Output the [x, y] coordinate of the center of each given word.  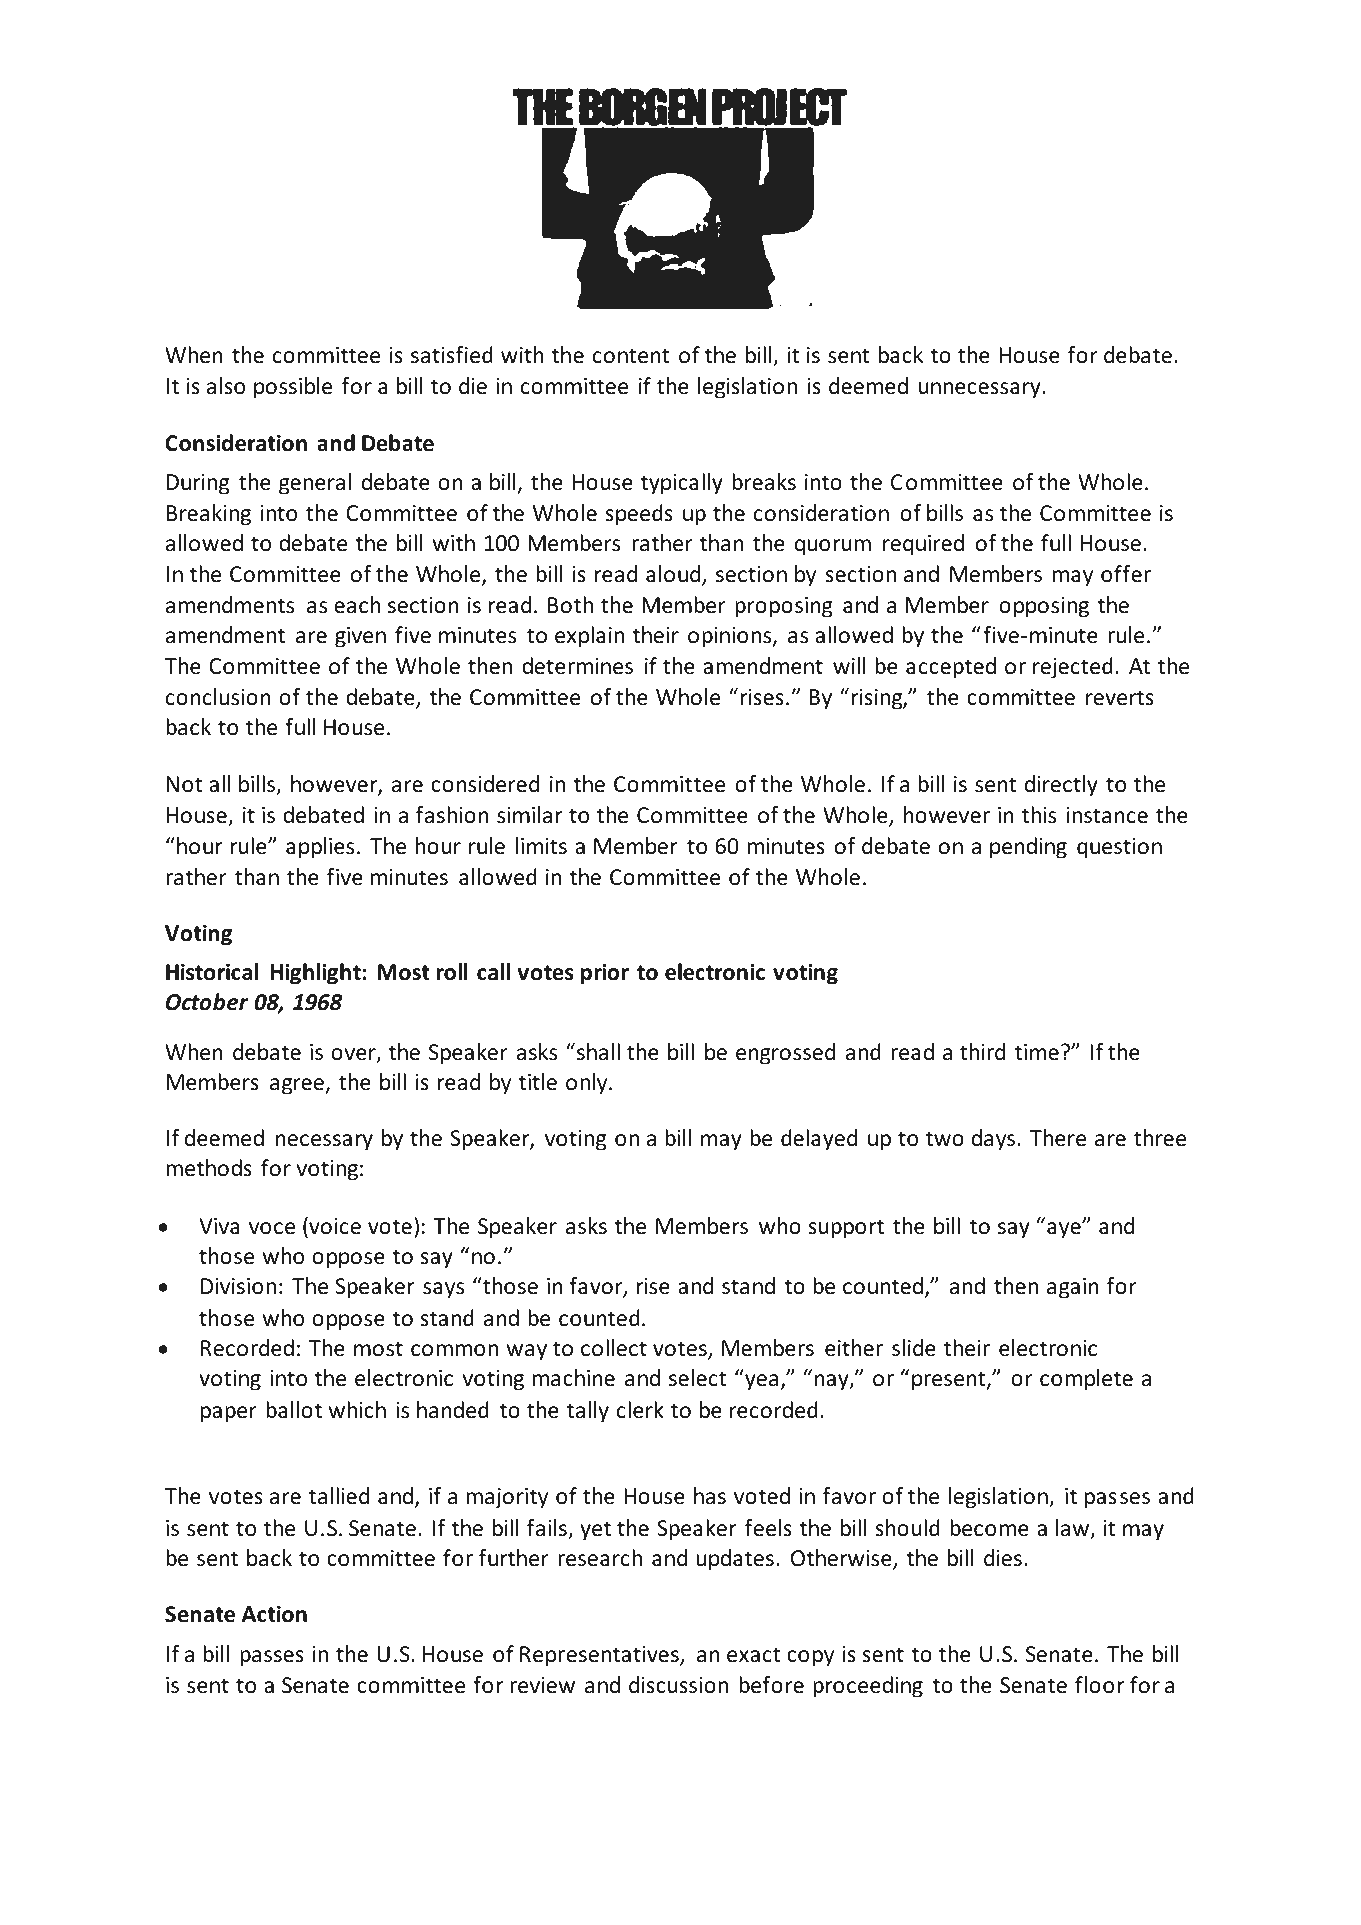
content [631, 356]
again [1073, 1288]
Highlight [315, 974]
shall [598, 1052]
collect [614, 1348]
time [1037, 1052]
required [923, 545]
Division [238, 1286]
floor [1099, 1685]
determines [577, 666]
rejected [1073, 668]
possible [293, 388]
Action [274, 1614]
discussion [678, 1685]
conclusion [218, 697]
